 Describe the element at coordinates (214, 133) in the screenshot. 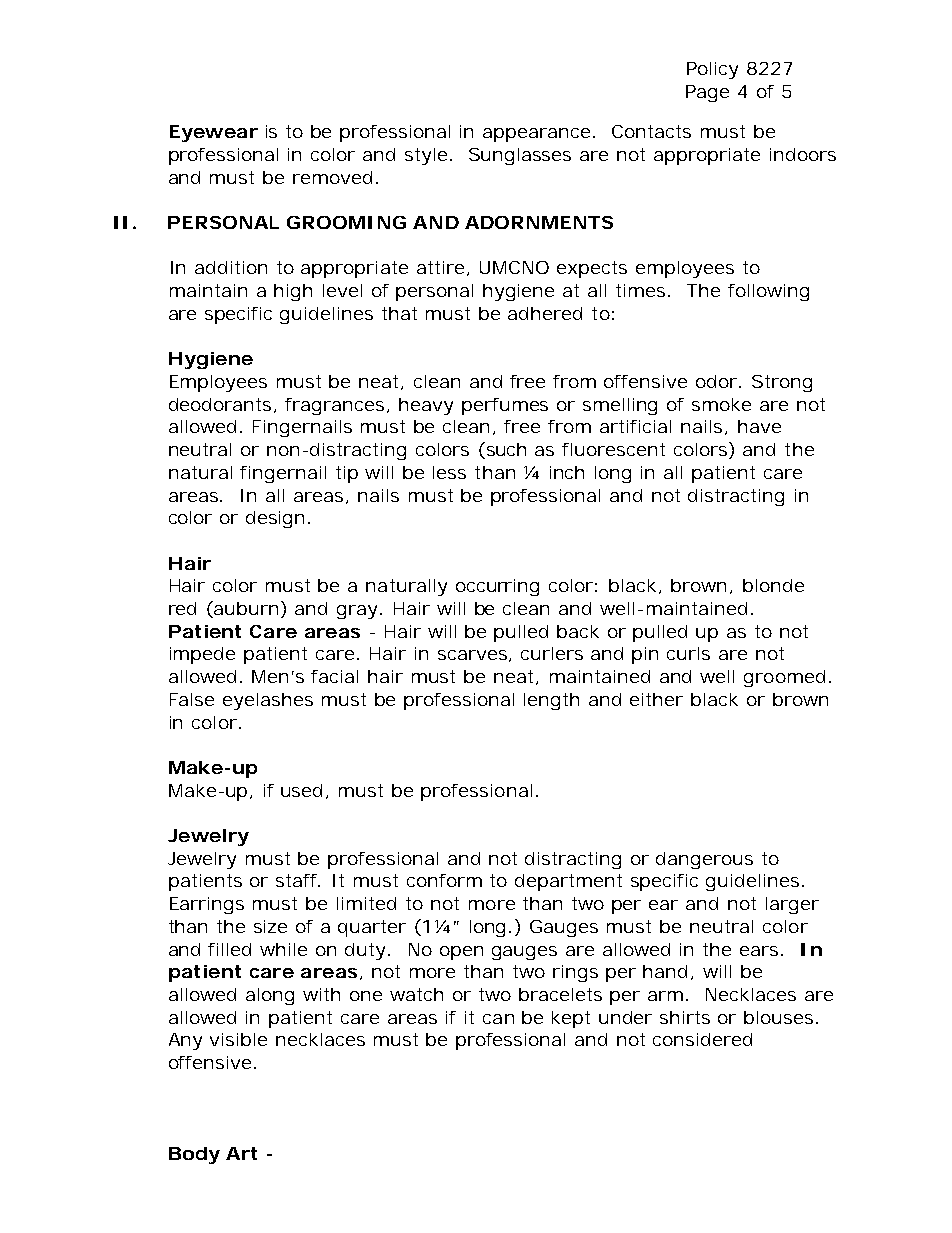

I see `Eyewear` at that location.
